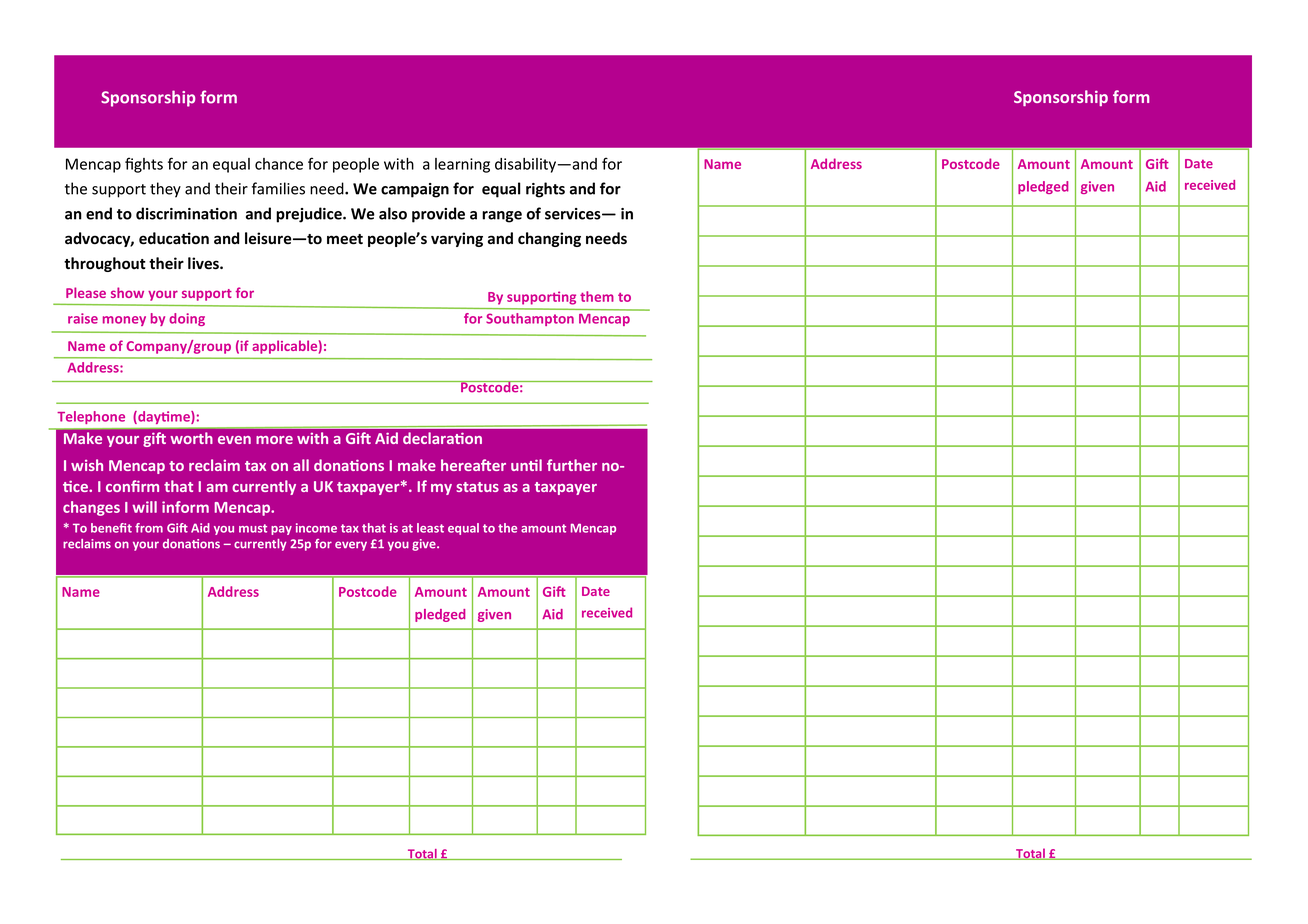 This image has height=924, width=1308. Describe the element at coordinates (274, 440) in the image. I see `more` at that location.
